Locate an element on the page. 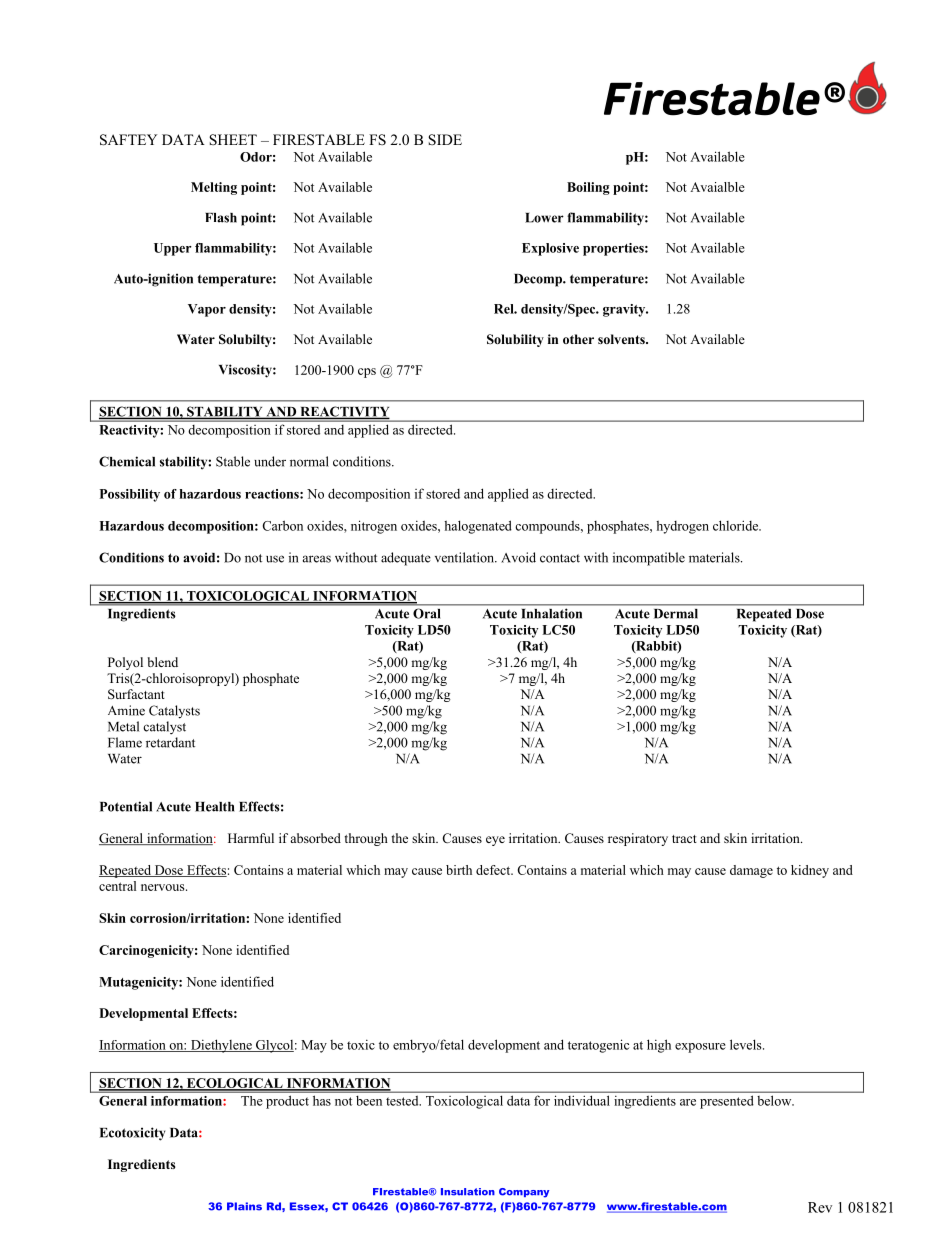  Melting is located at coordinates (214, 188).
